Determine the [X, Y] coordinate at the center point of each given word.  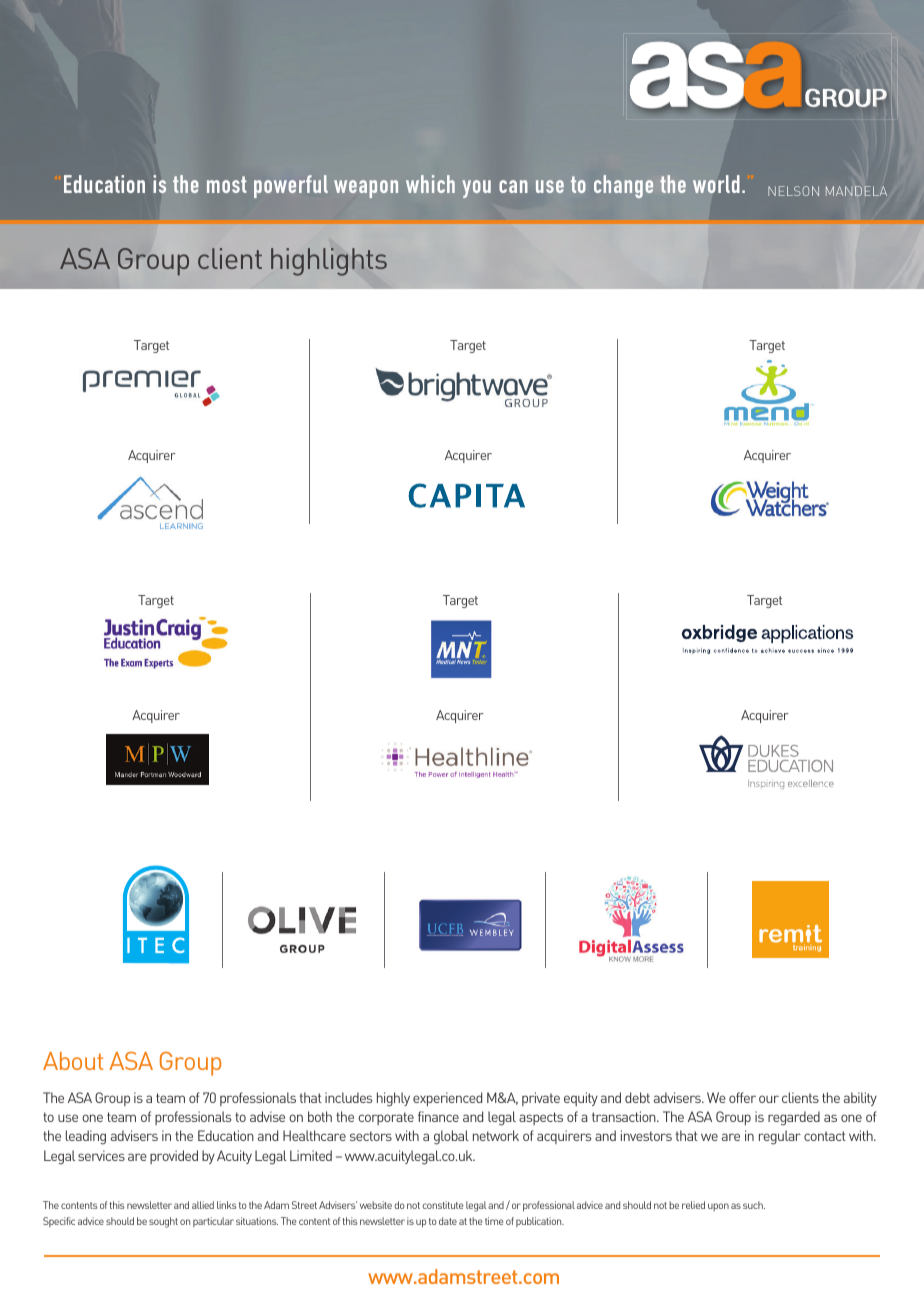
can [513, 186]
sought [163, 1222]
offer [742, 1097]
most [227, 184]
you [476, 189]
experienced [447, 1099]
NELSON [793, 191]
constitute [442, 1205]
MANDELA [856, 191]
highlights [329, 262]
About [73, 1061]
